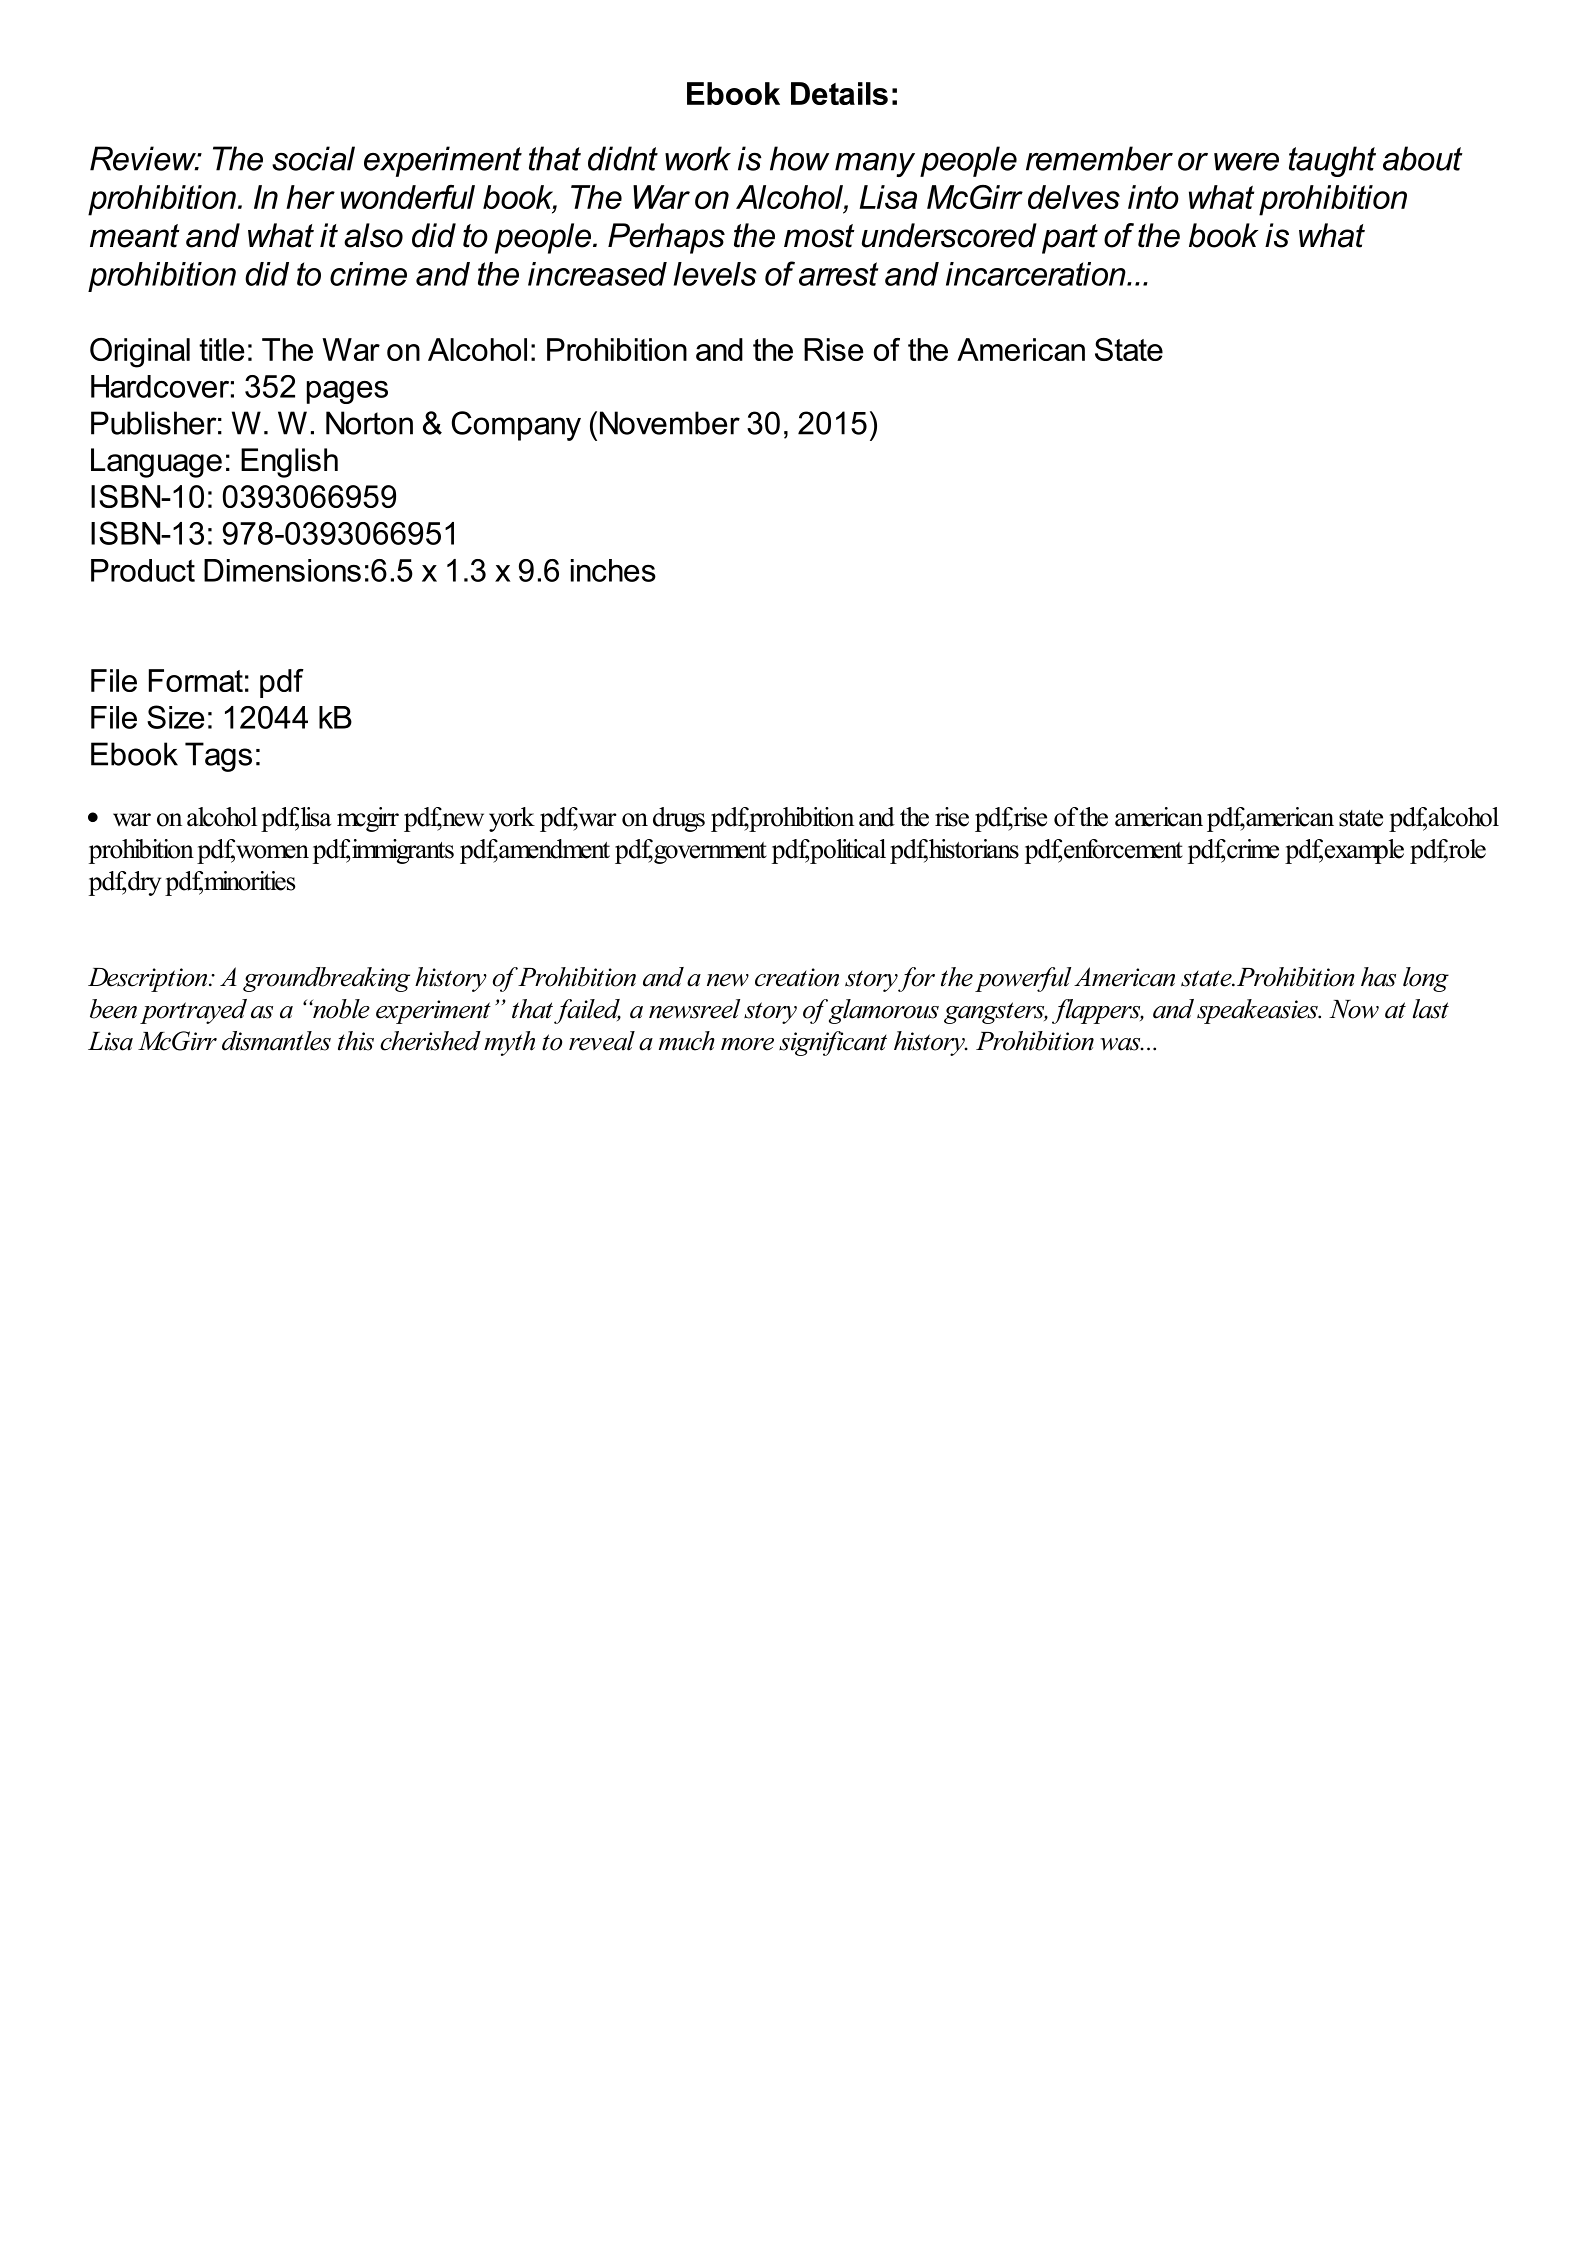 The image size is (1586, 2244). Describe the element at coordinates (313, 158) in the image. I see `social` at that location.
